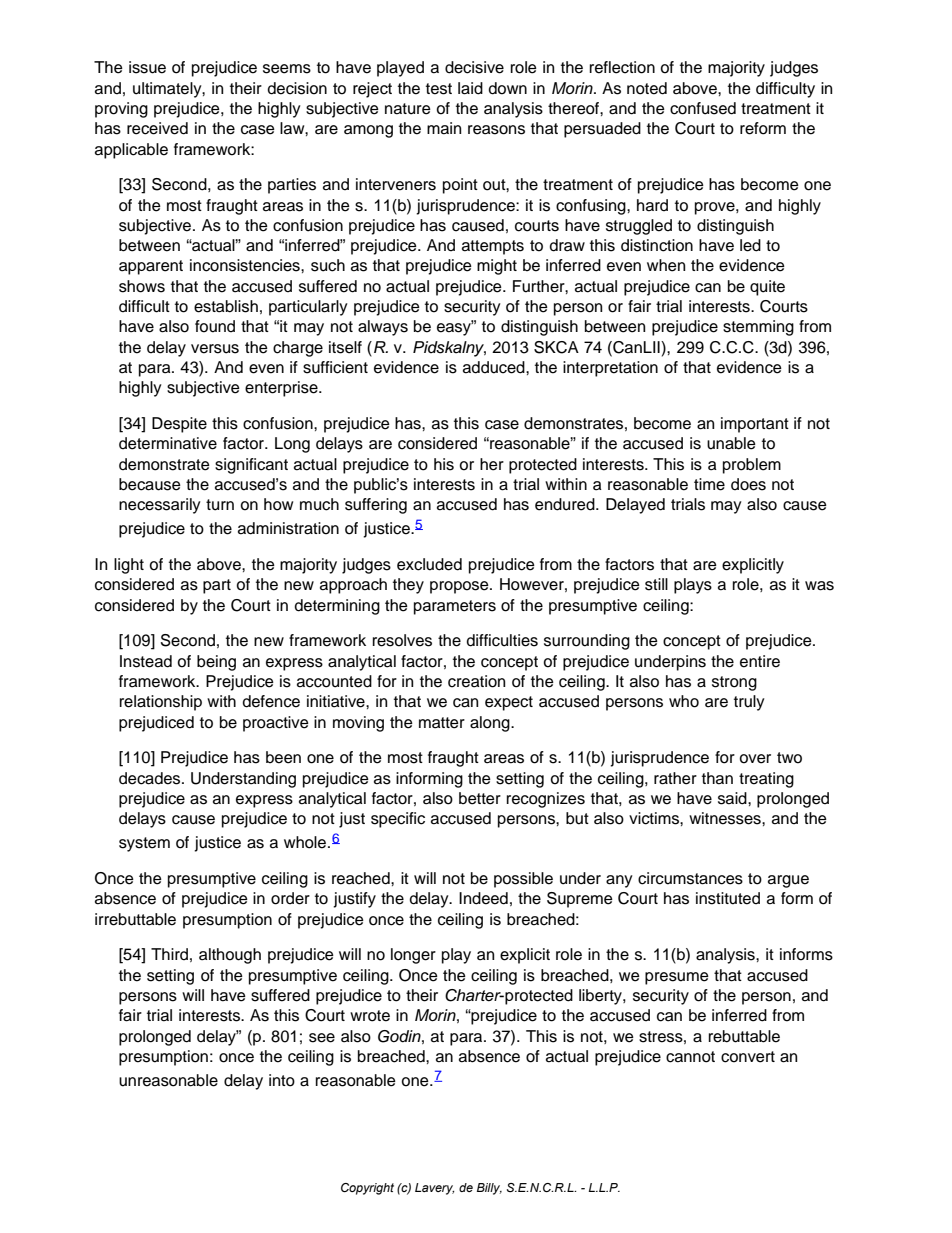  Describe the element at coordinates (282, 1080) in the document. I see `into` at that location.
